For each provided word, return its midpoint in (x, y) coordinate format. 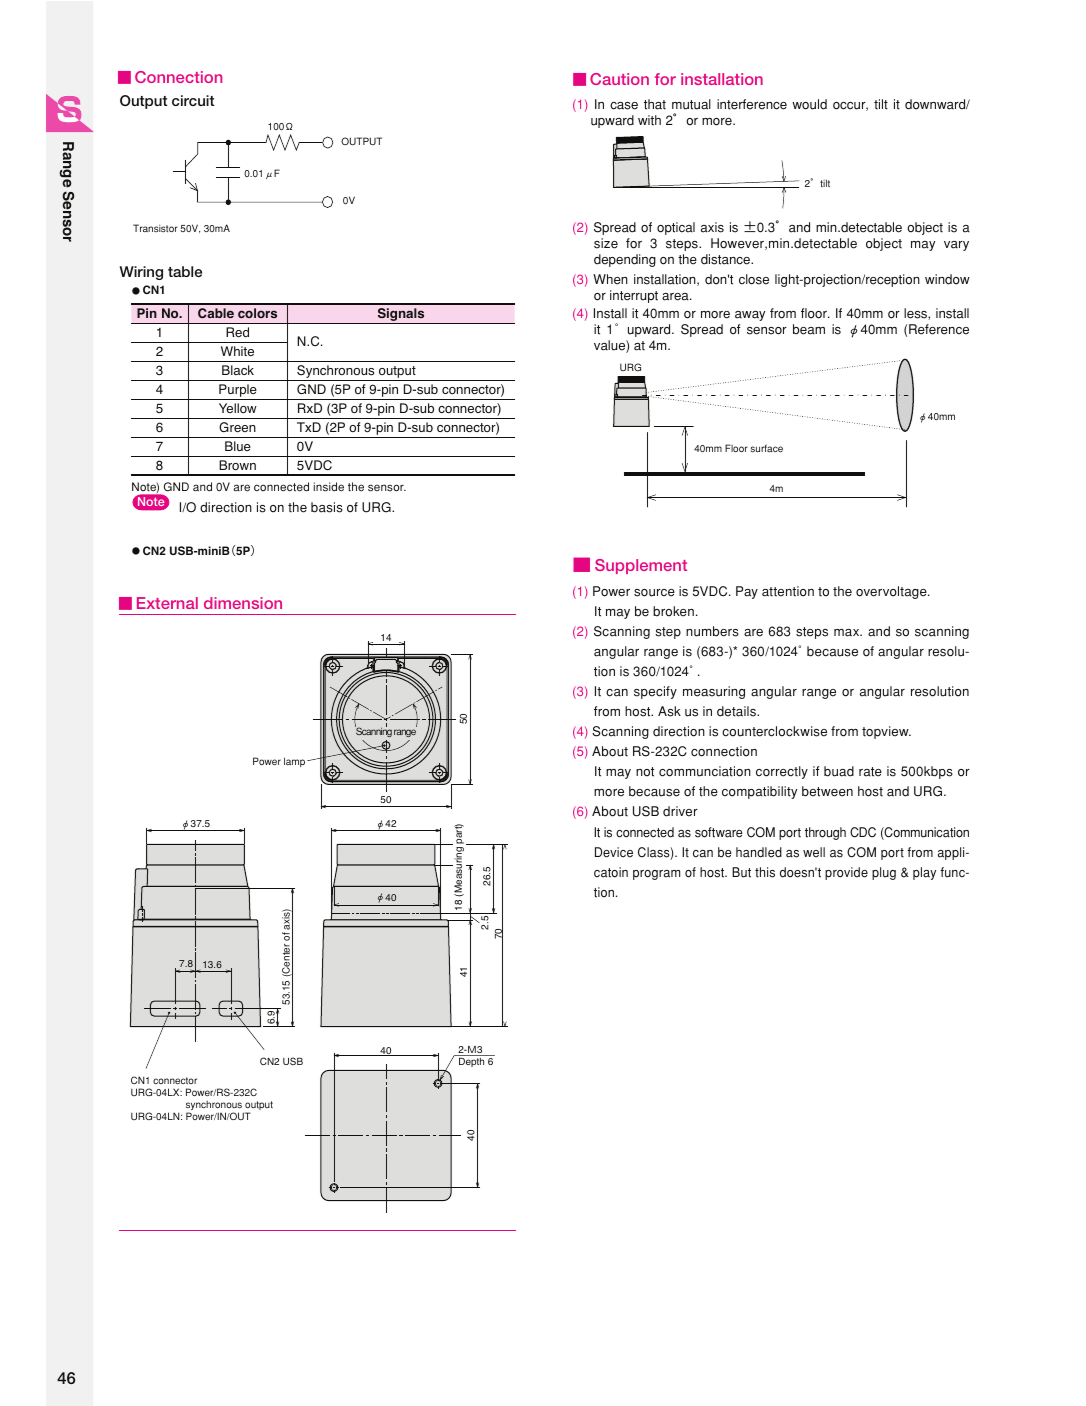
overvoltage (892, 592)
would (809, 104)
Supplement (641, 566)
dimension (243, 603)
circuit (193, 100)
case (624, 106)
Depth (471, 1062)
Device (614, 852)
